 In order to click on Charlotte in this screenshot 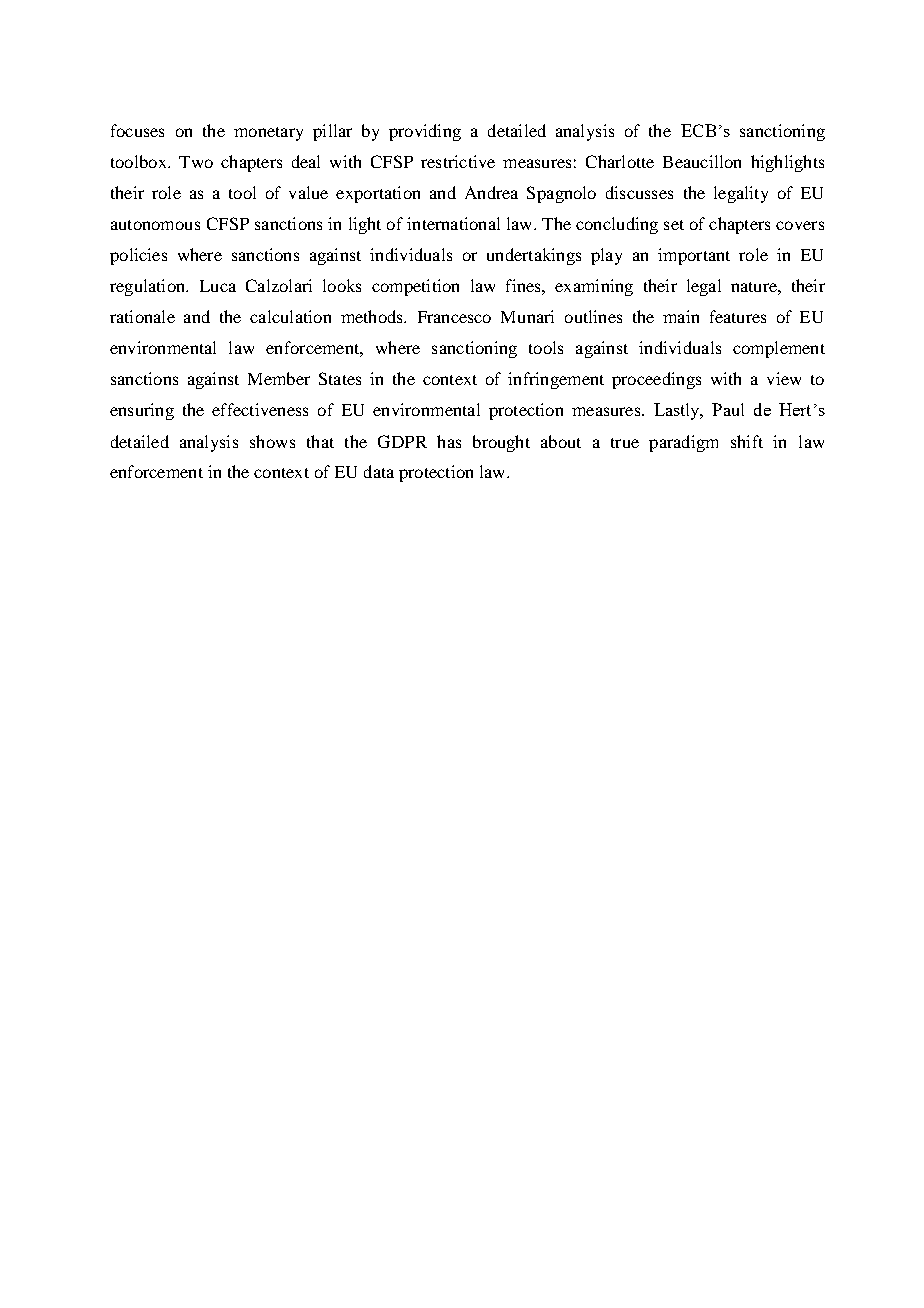, I will do `click(620, 161)`.
